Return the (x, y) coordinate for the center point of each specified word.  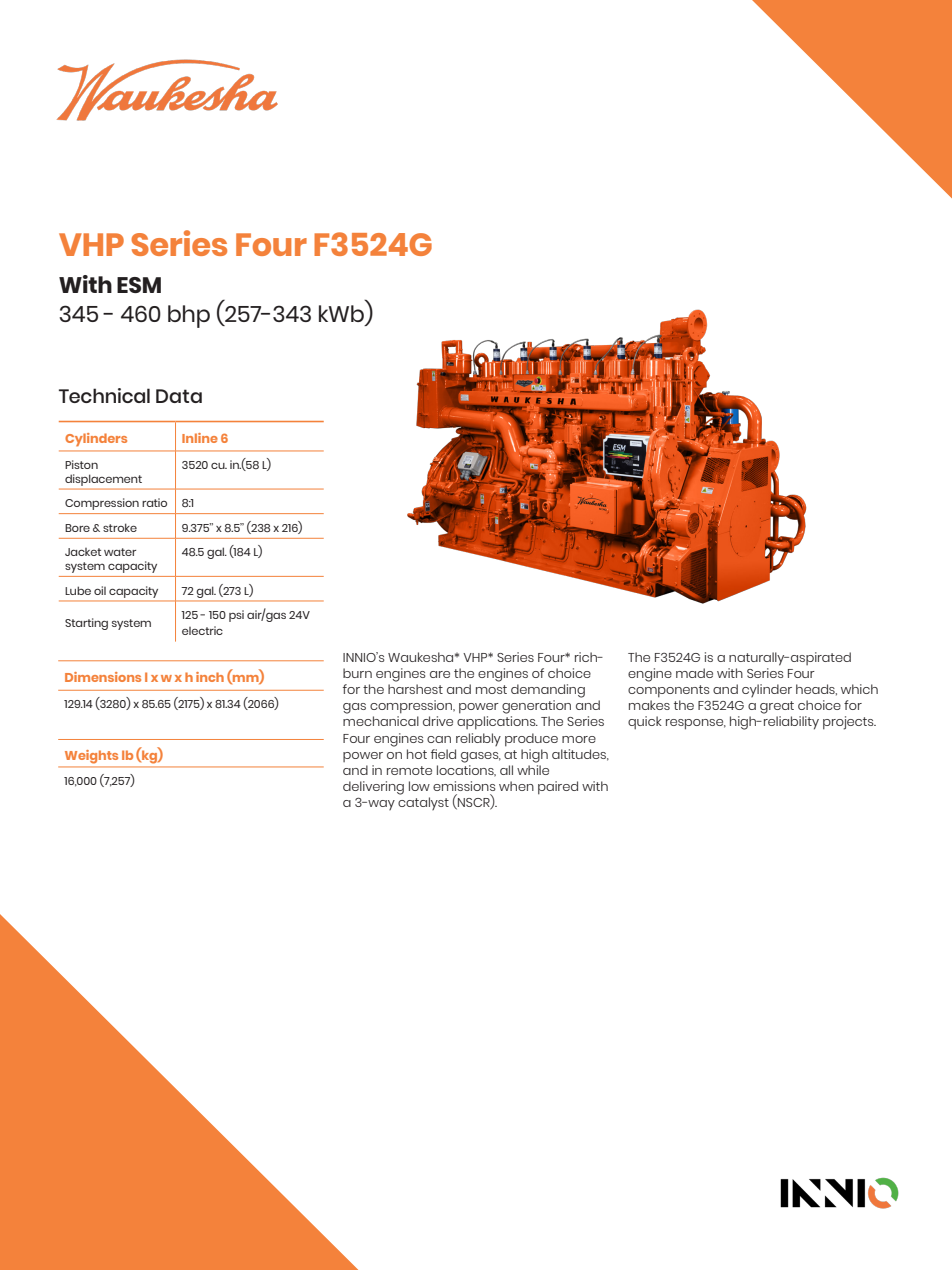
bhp (189, 316)
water (120, 552)
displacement (103, 480)
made (694, 673)
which (859, 689)
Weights (91, 756)
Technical (104, 395)
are (440, 674)
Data (179, 396)
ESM (139, 285)
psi (236, 616)
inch (210, 677)
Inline (200, 438)
